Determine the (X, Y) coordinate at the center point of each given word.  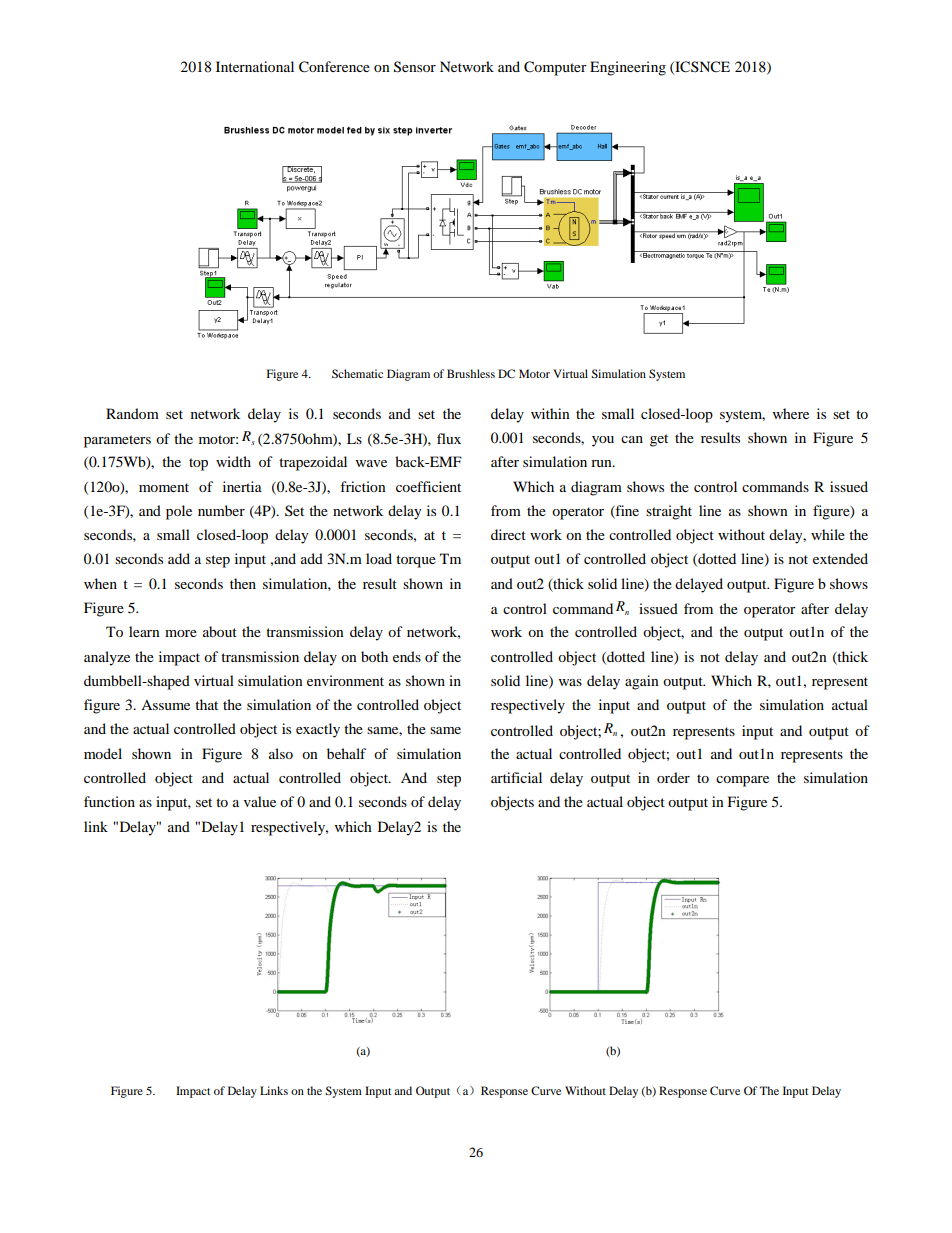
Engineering (628, 68)
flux (449, 438)
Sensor (415, 67)
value (260, 801)
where (791, 413)
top (198, 464)
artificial (516, 777)
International (255, 66)
